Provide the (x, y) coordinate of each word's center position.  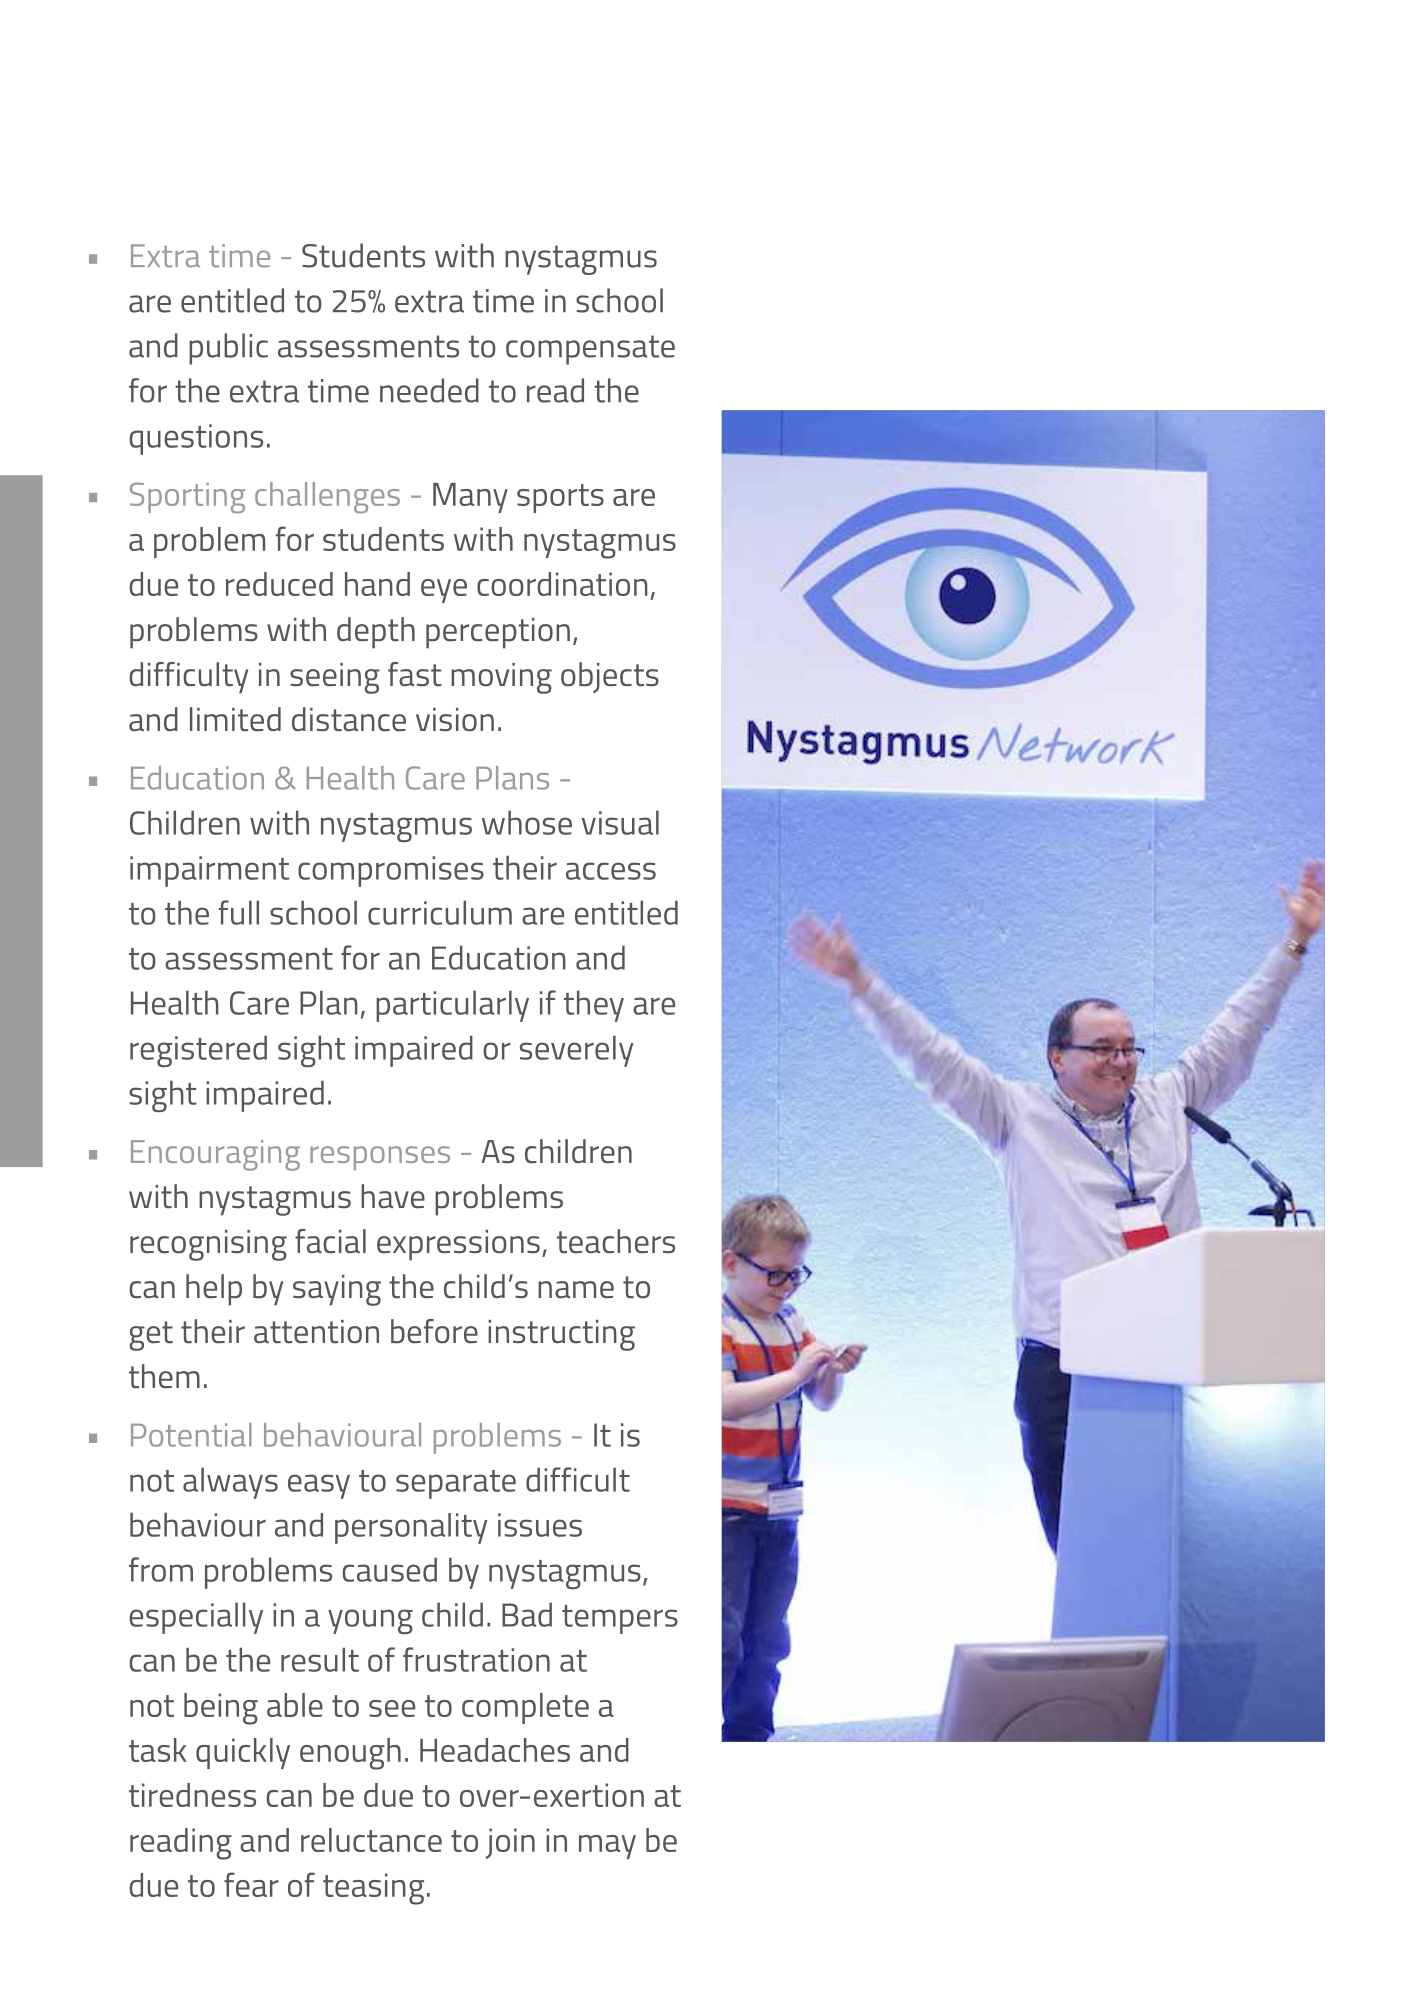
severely (577, 1051)
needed (429, 390)
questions (196, 439)
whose (527, 822)
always (230, 1483)
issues (540, 1525)
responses (380, 1158)
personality (411, 1528)
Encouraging (215, 1155)
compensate (590, 350)
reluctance (371, 1840)
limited (235, 719)
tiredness (192, 1795)
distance (349, 719)
